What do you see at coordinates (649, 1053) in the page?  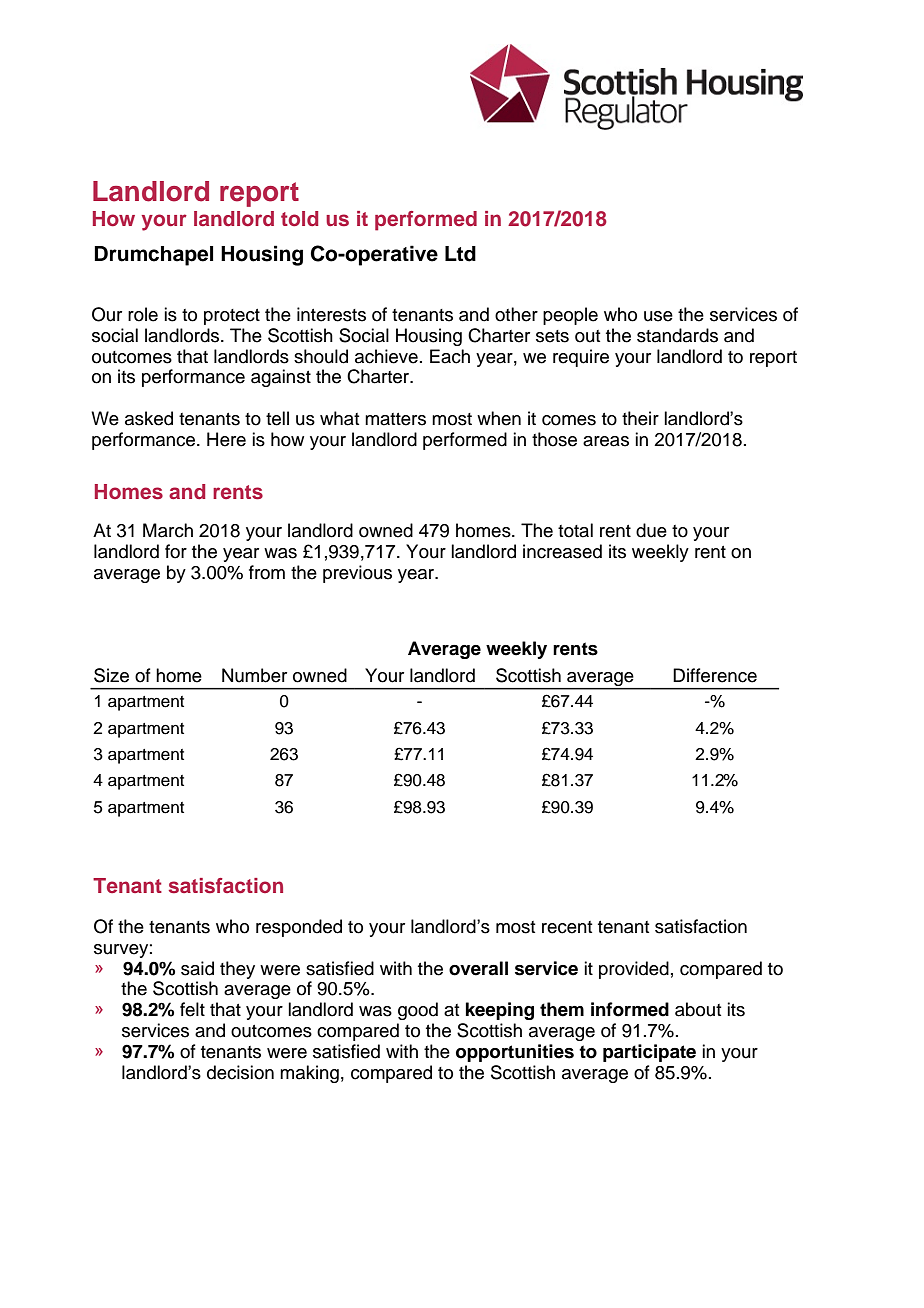 I see `participate` at bounding box center [649, 1053].
